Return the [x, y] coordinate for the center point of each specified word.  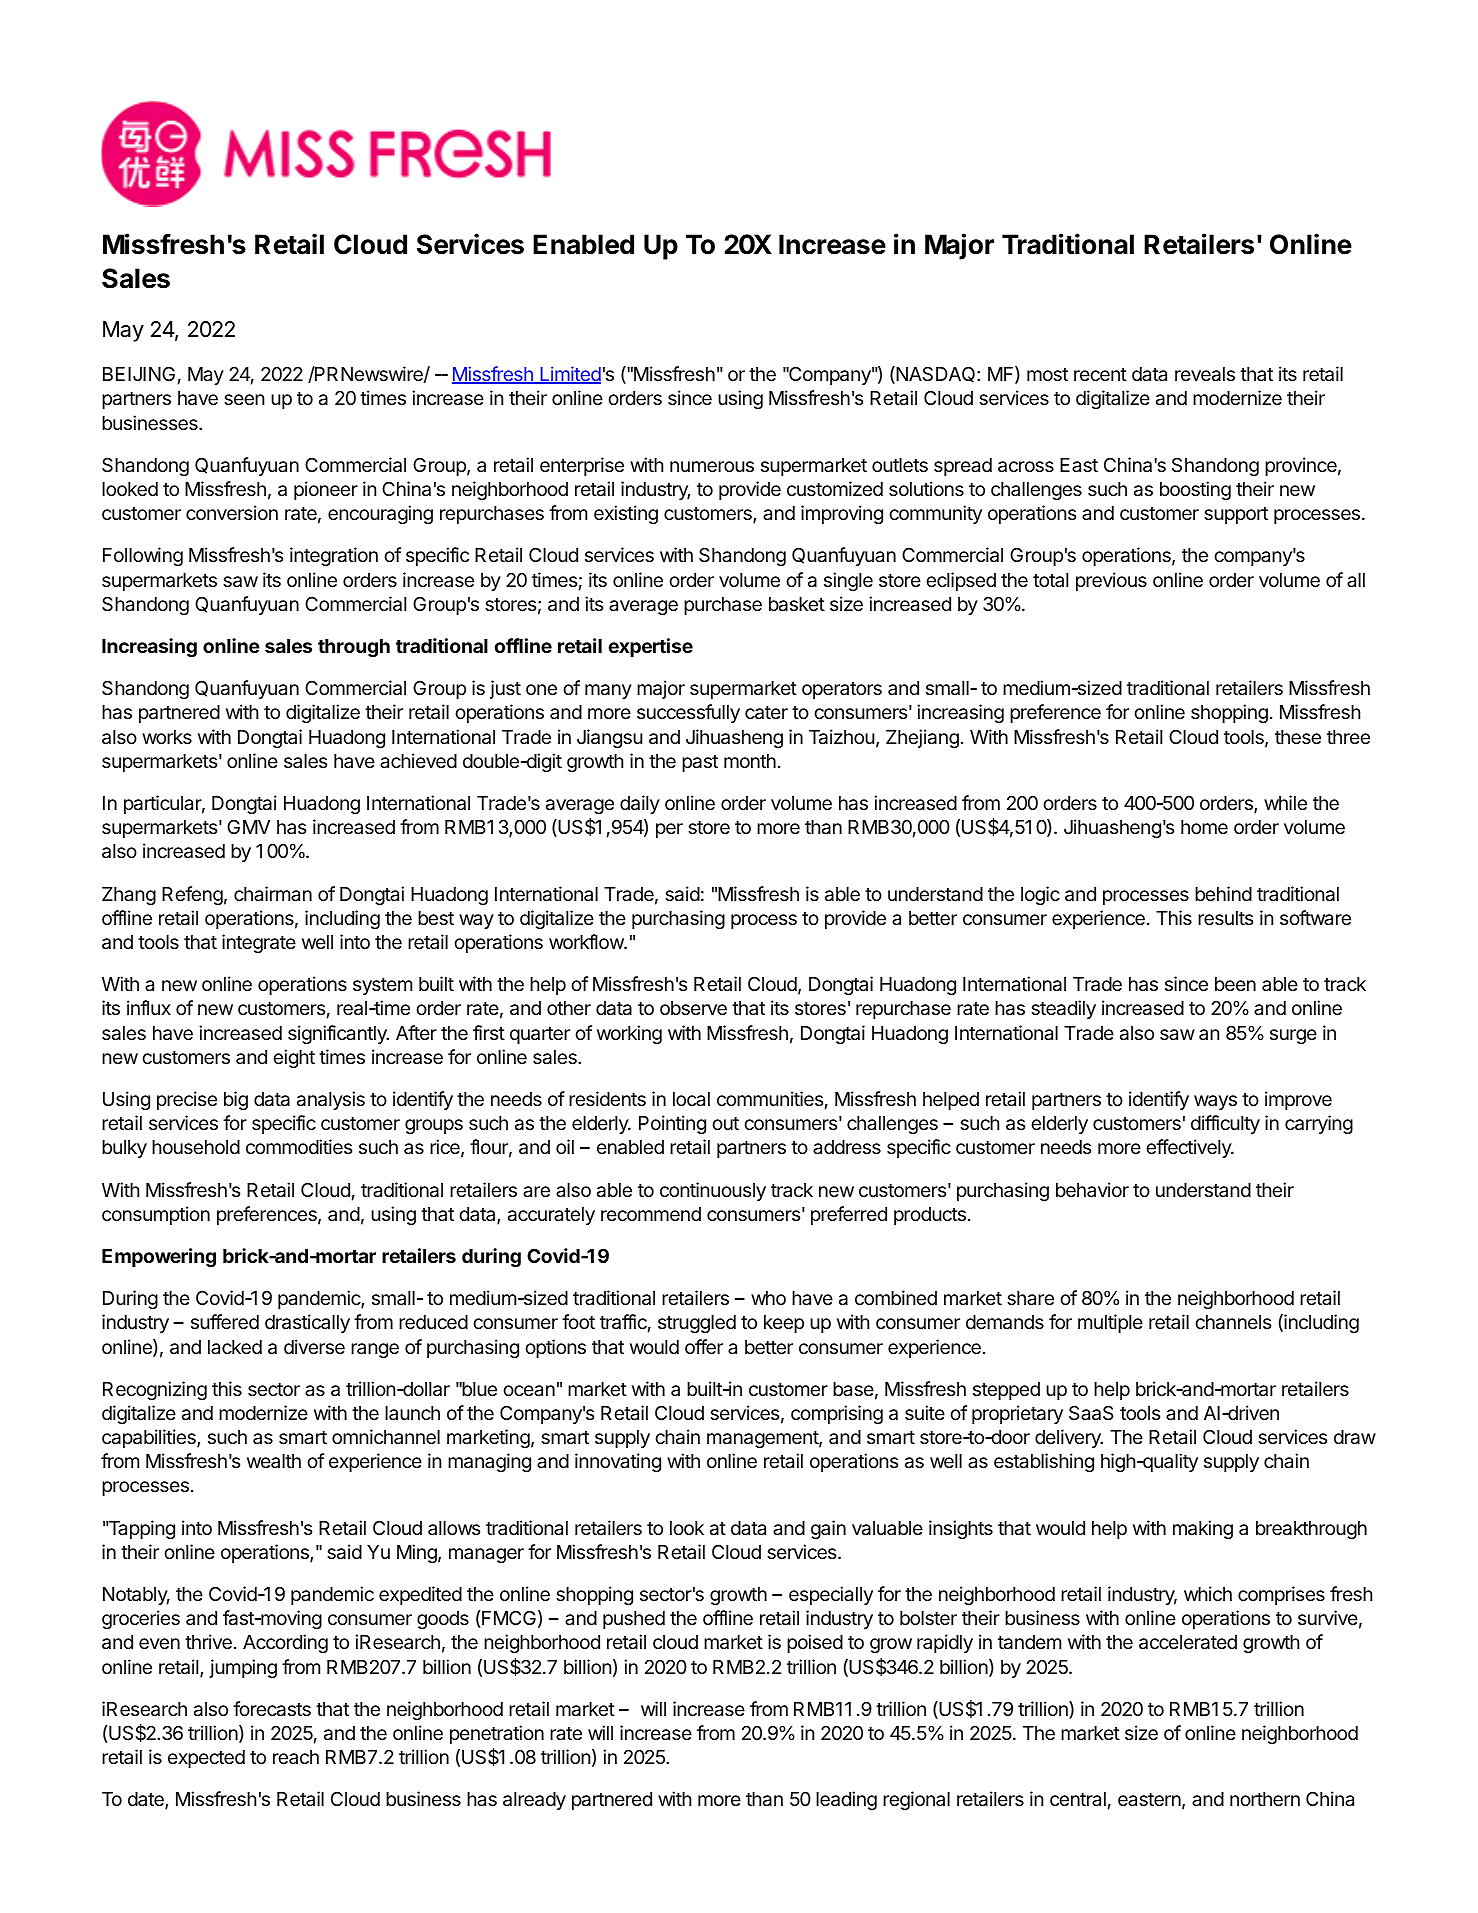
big [236, 1100]
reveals [1205, 374]
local [691, 1099]
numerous [712, 466]
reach [296, 1757]
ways [1215, 1102]
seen [244, 399]
